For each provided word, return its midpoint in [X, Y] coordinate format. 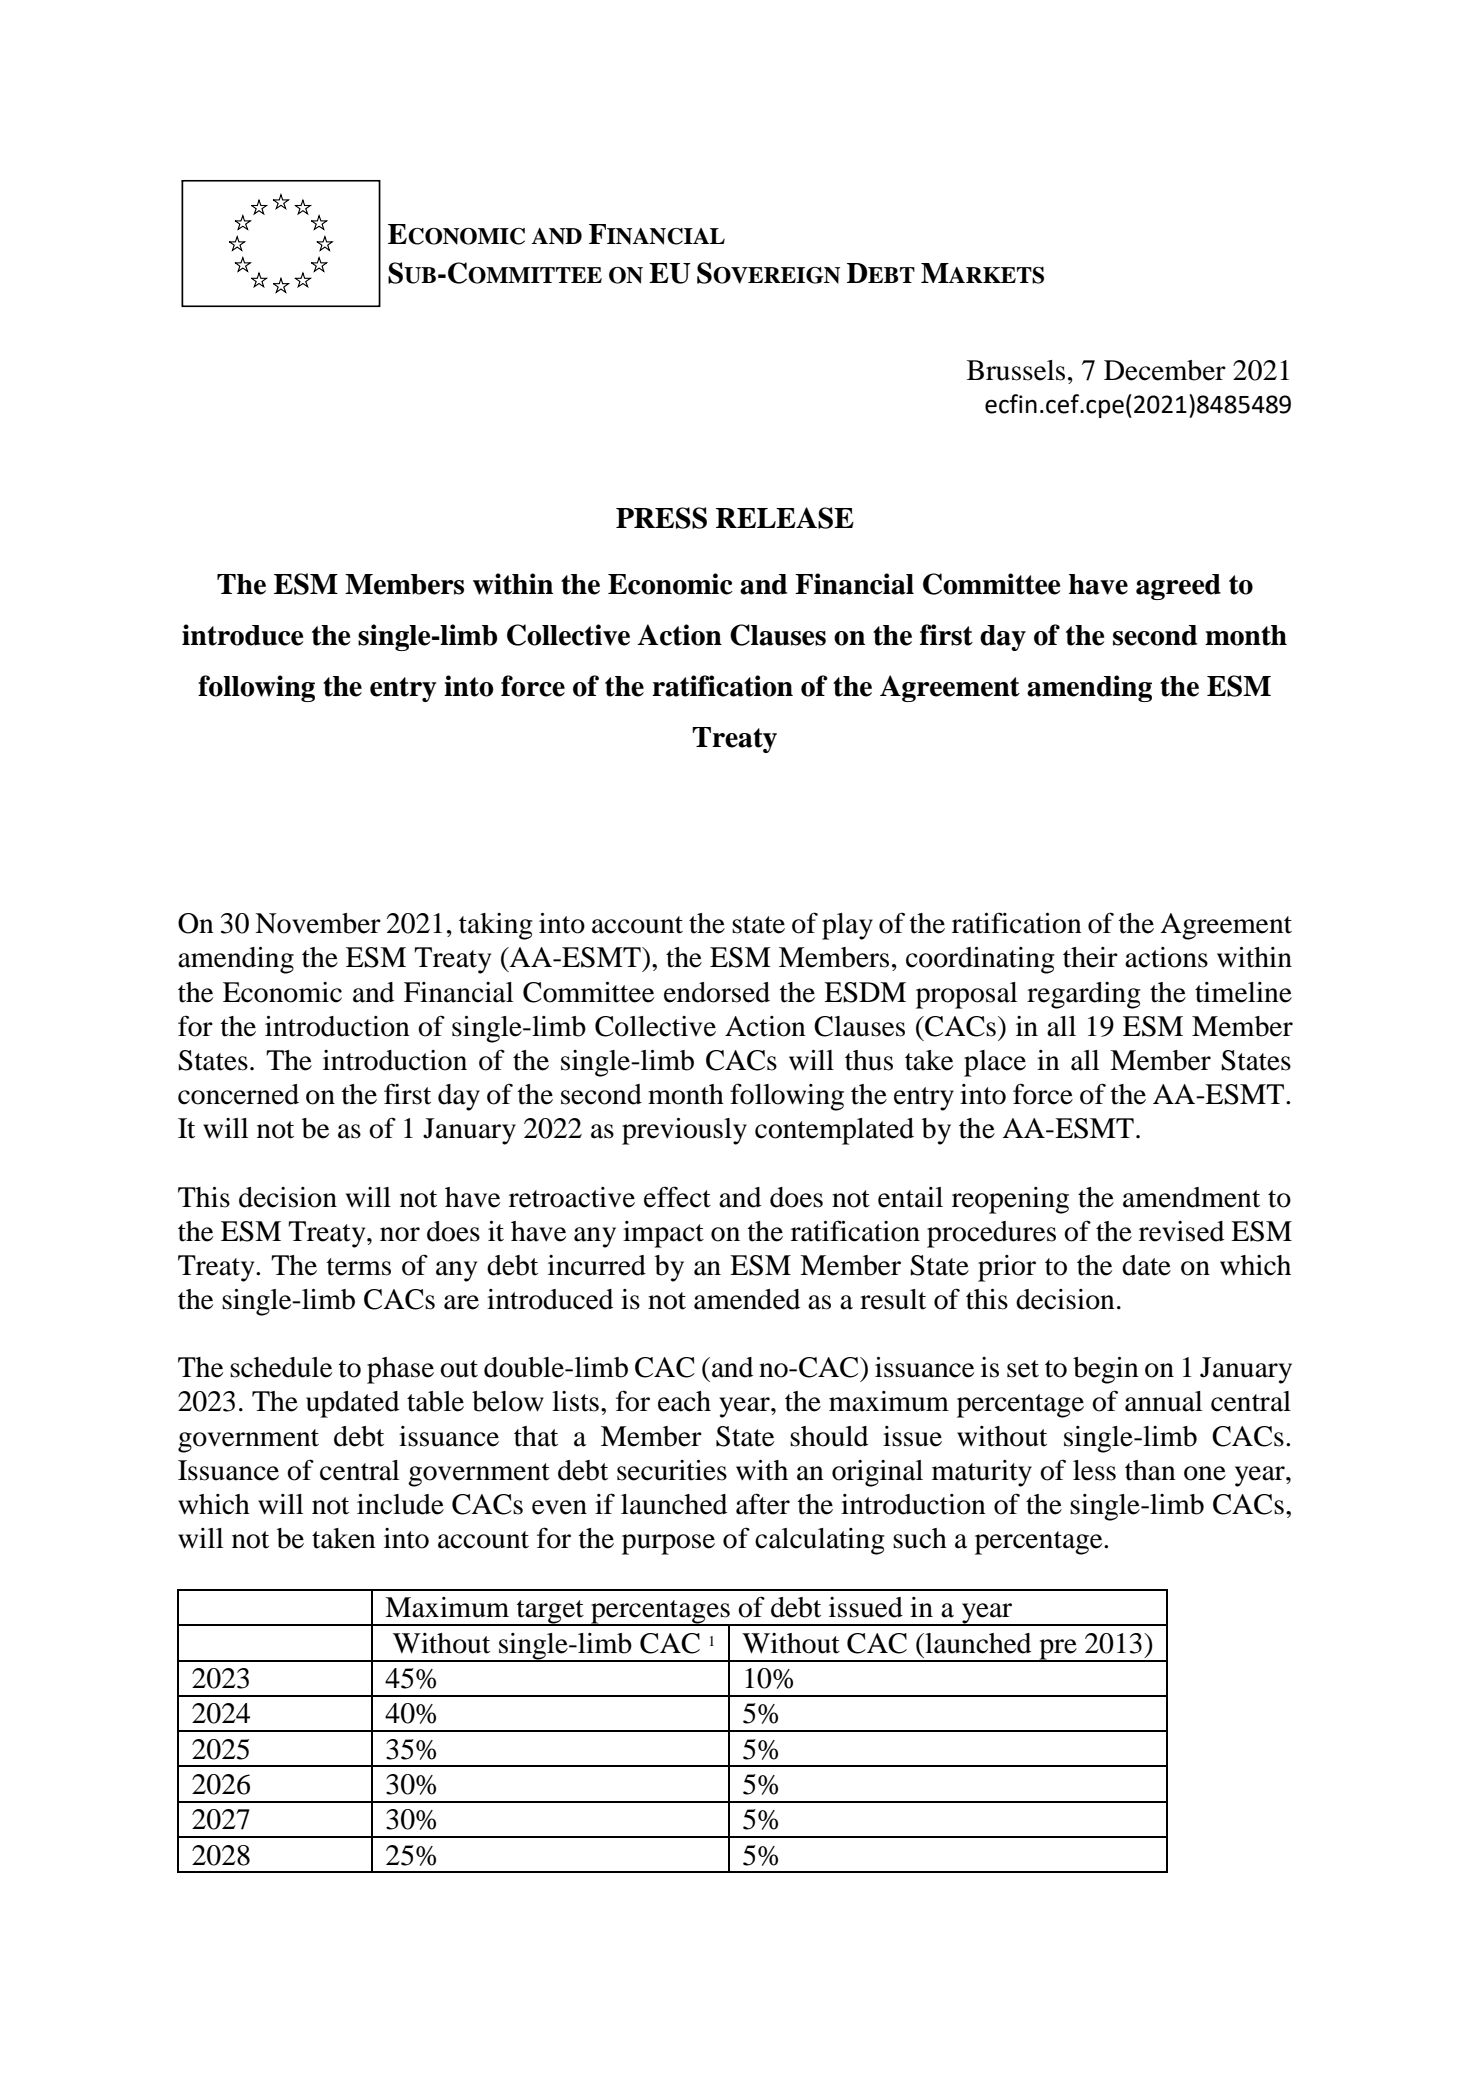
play [847, 926]
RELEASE [785, 518]
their [1090, 957]
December [1165, 370]
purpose [668, 1544]
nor [400, 1234]
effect [677, 1197]
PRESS [661, 518]
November [318, 923]
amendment [1191, 1197]
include [400, 1504]
